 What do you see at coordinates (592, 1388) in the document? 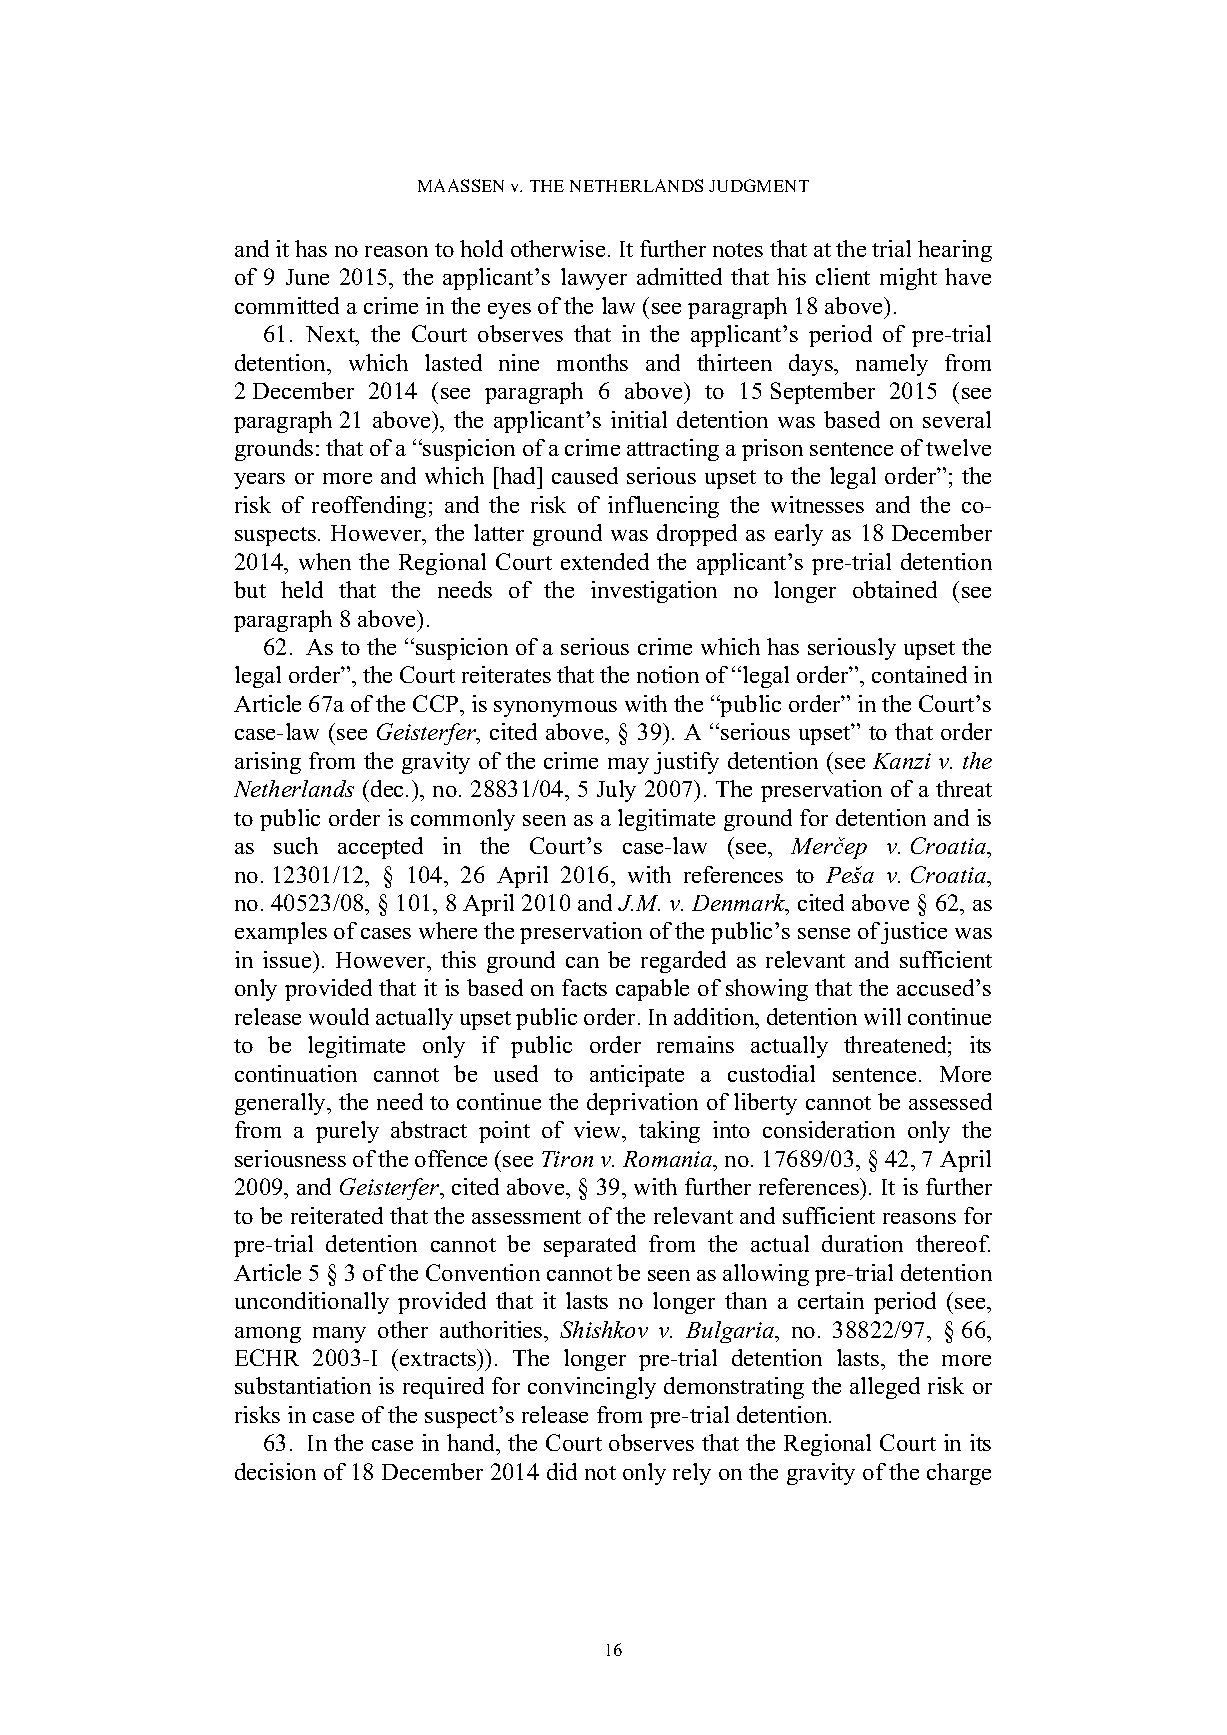
I see `convincingly` at bounding box center [592, 1388].
